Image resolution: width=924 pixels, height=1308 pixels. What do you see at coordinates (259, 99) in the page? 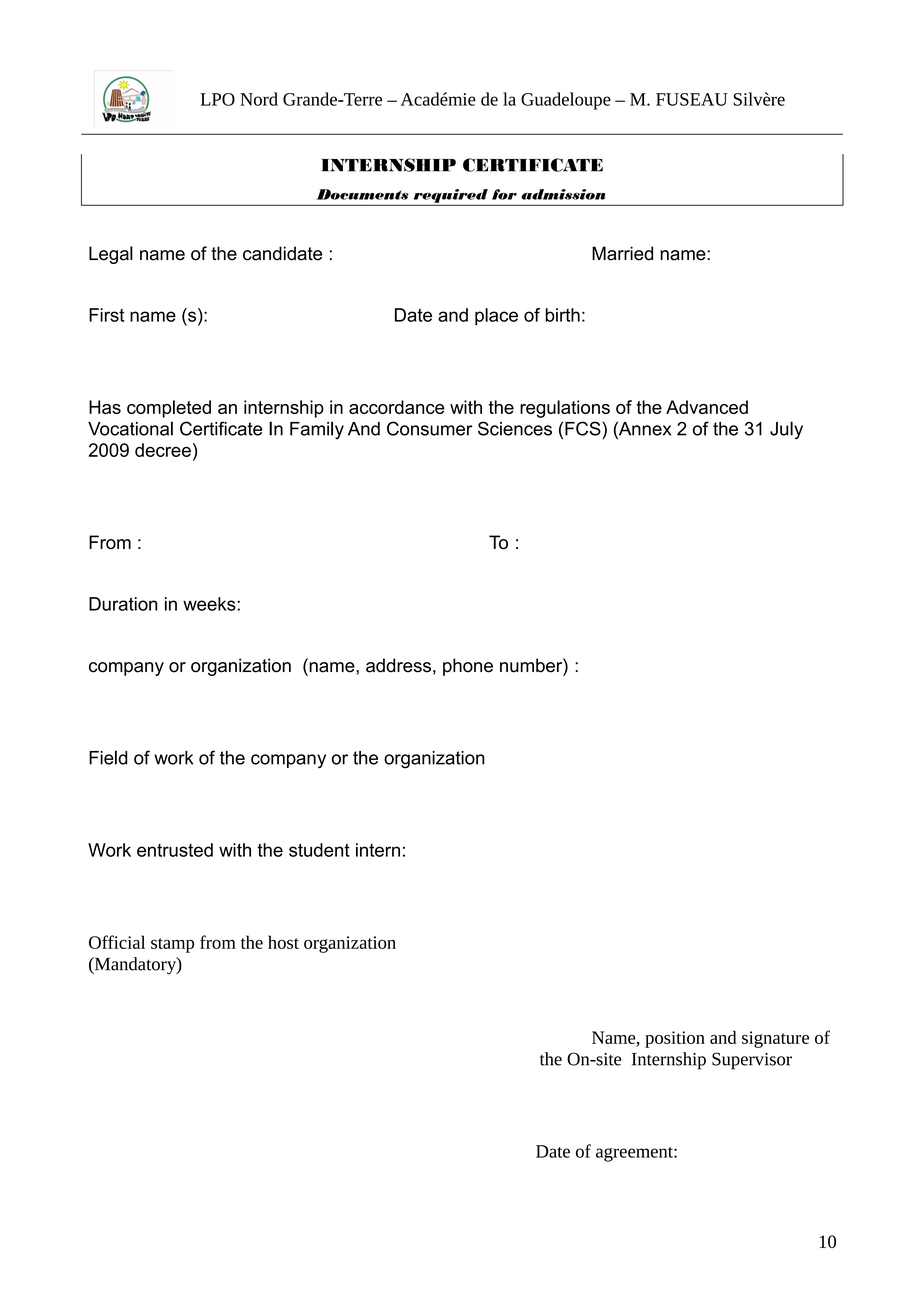
I see `Nord` at bounding box center [259, 99].
